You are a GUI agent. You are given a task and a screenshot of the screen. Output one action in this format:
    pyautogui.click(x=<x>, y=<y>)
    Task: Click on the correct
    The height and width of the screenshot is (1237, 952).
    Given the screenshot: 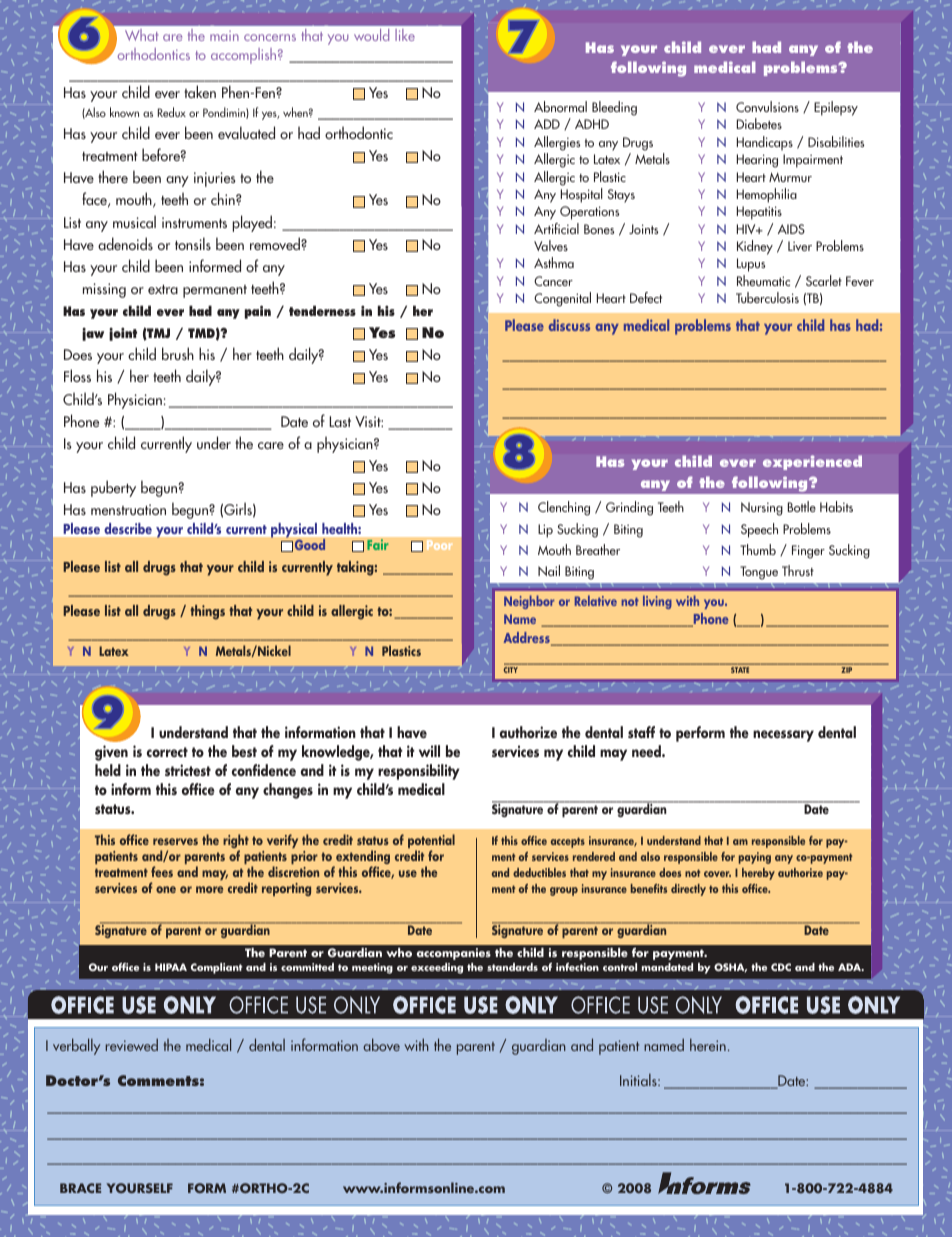 What is the action you would take?
    pyautogui.click(x=167, y=752)
